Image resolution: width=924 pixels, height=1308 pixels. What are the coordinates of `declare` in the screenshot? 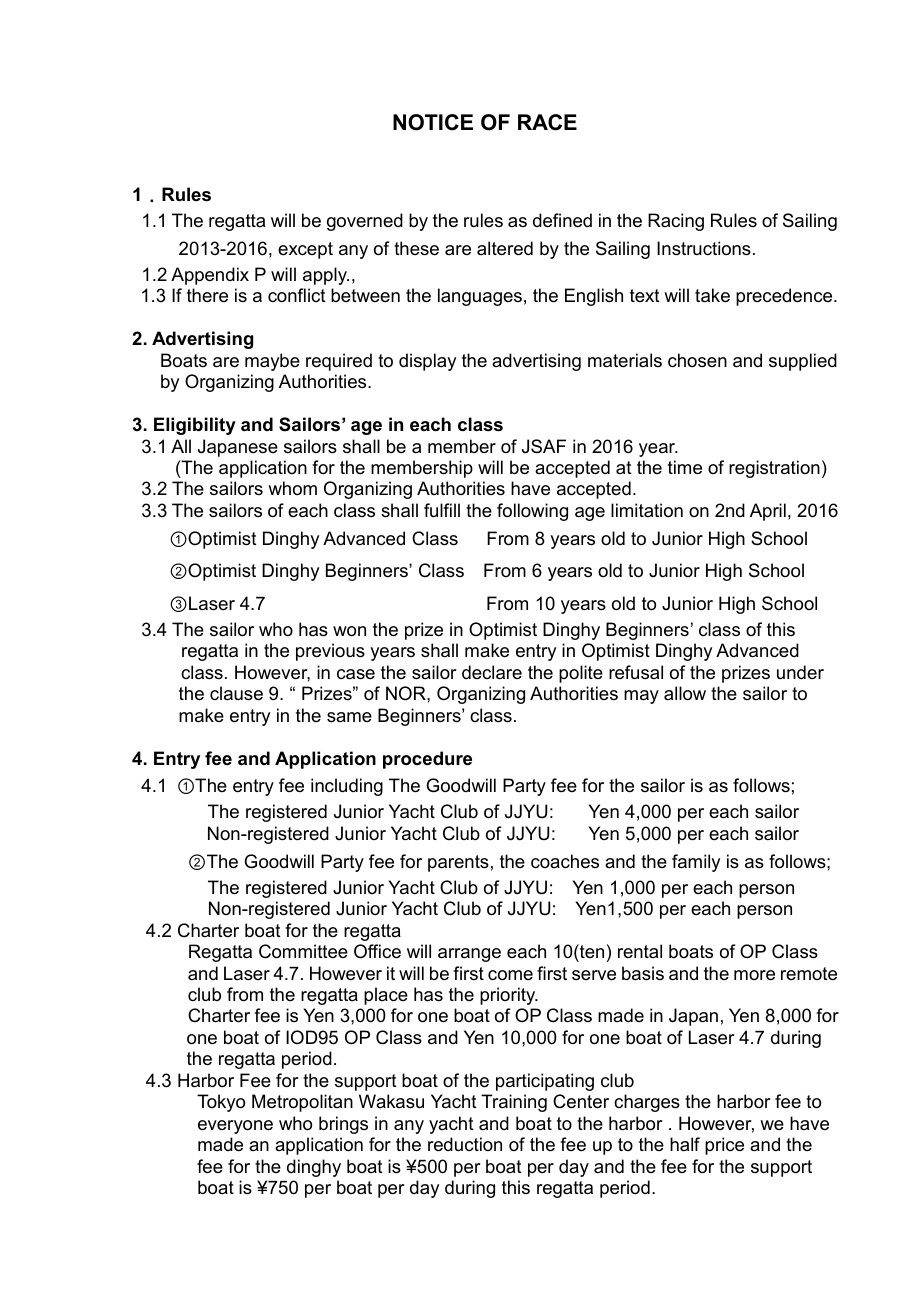 It's located at (492, 672).
